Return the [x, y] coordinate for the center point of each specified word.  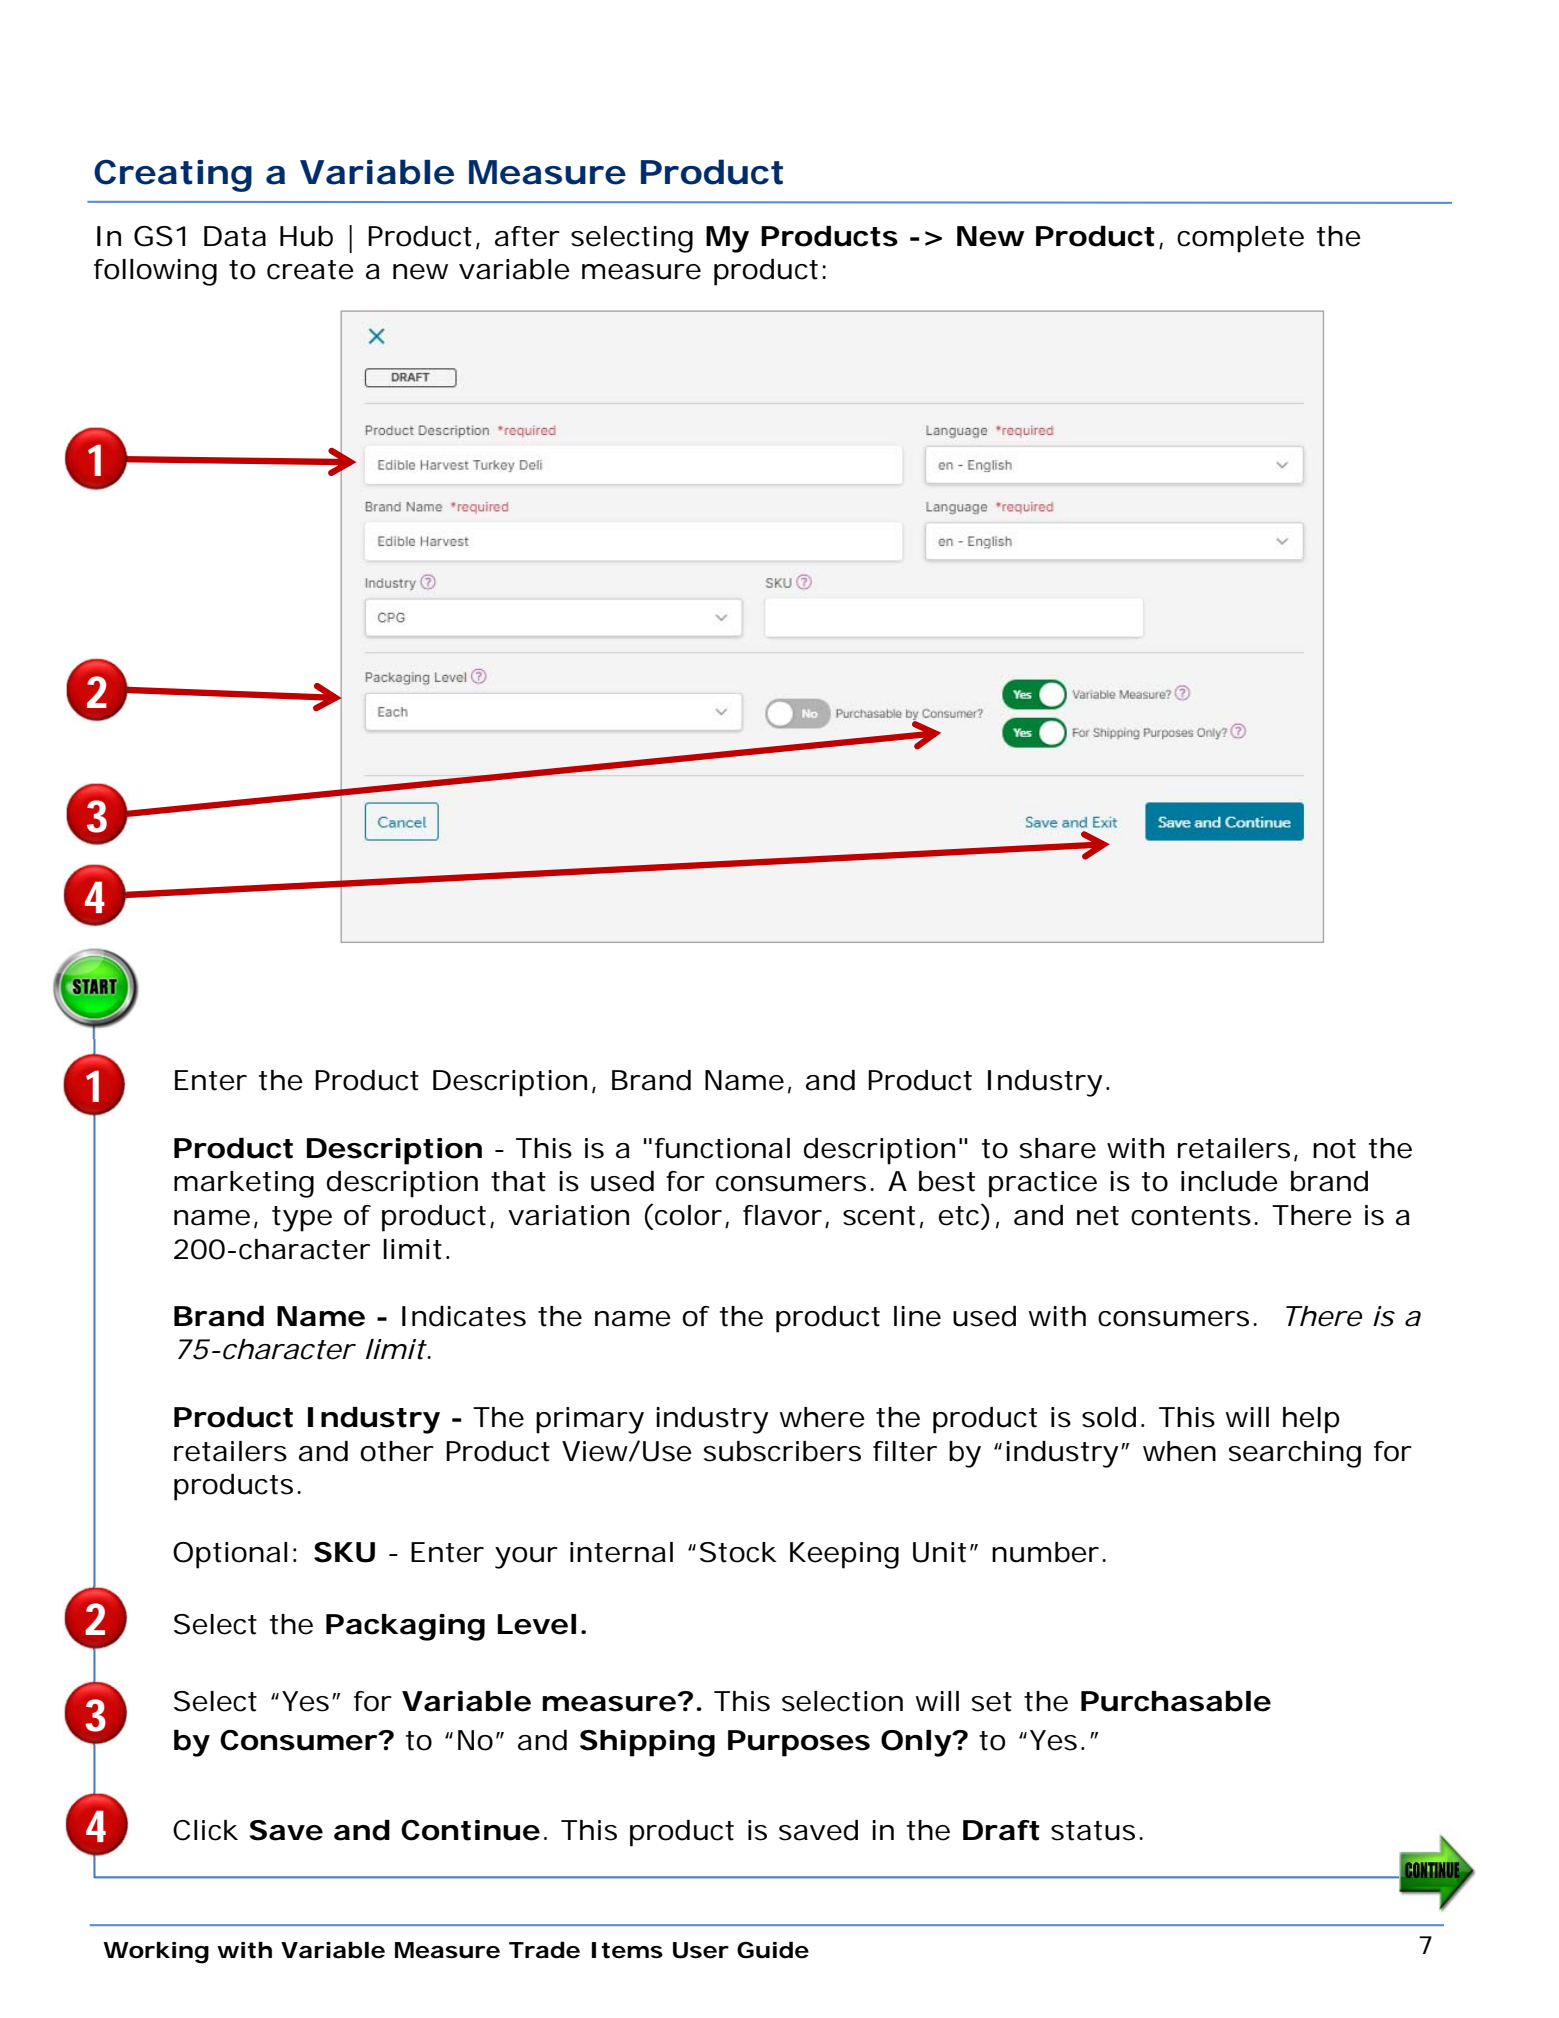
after [527, 236]
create [310, 270]
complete [1240, 239]
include [1229, 1181]
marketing [244, 1184]
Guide [773, 1950]
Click [205, 1830]
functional [722, 1148]
